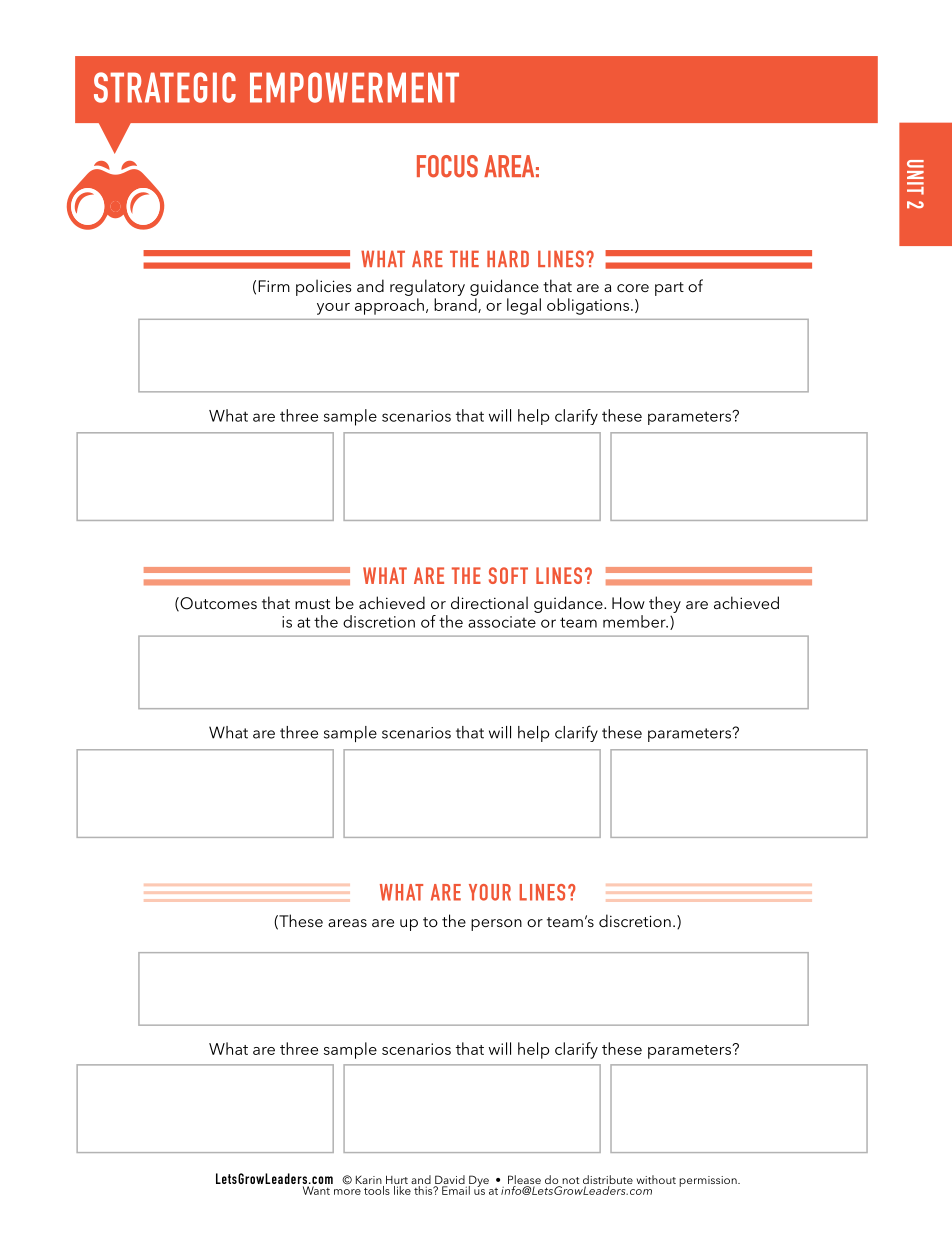 The image size is (952, 1233). I want to click on more, so click(347, 1192).
